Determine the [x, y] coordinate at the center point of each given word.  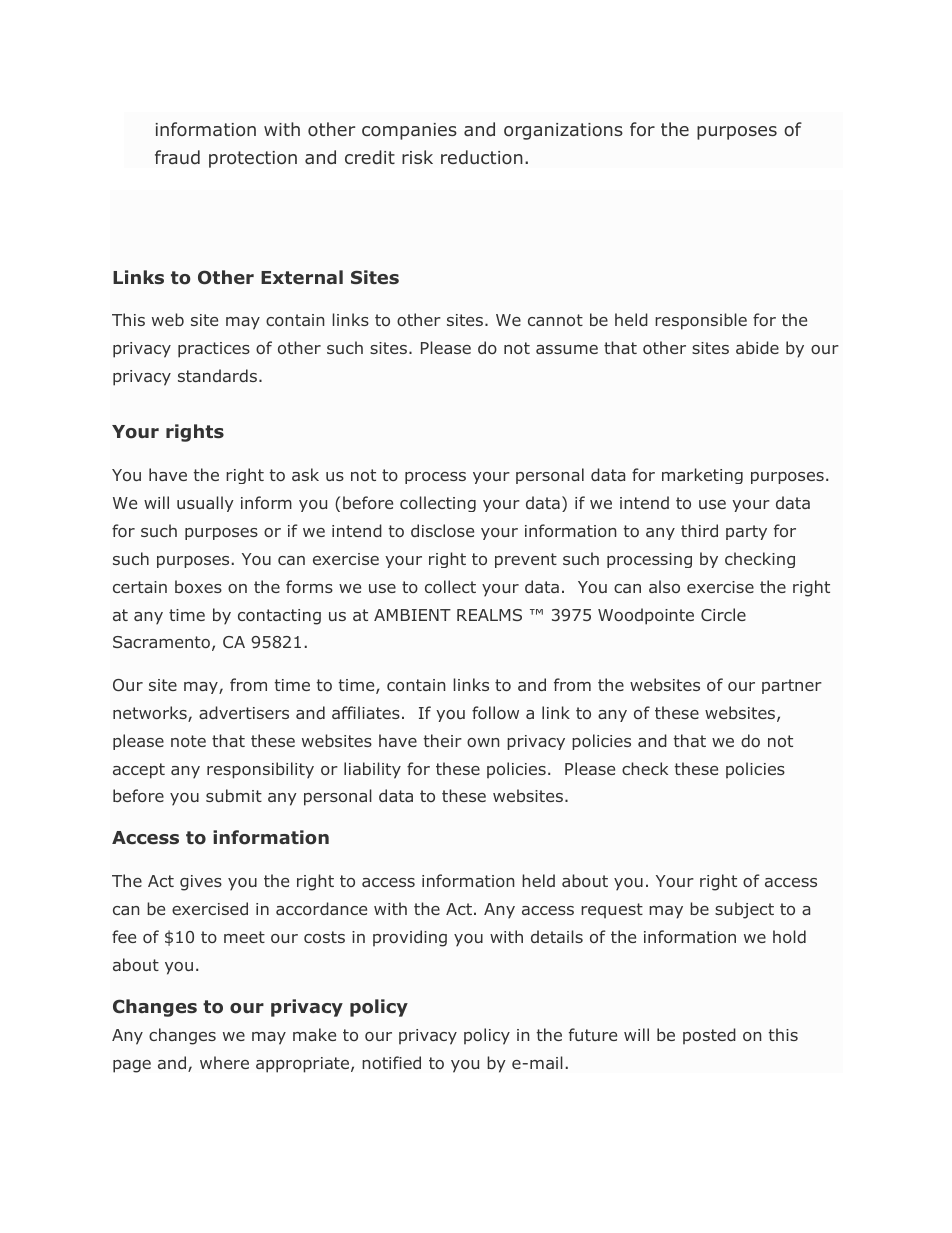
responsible [701, 321]
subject [744, 910]
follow [495, 712]
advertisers [244, 712]
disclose [442, 530]
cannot [555, 320]
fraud [177, 157]
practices [214, 350]
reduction [482, 157]
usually [205, 504]
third [699, 530]
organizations [563, 131]
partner [792, 686]
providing [410, 938]
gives [201, 883]
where [224, 1062]
